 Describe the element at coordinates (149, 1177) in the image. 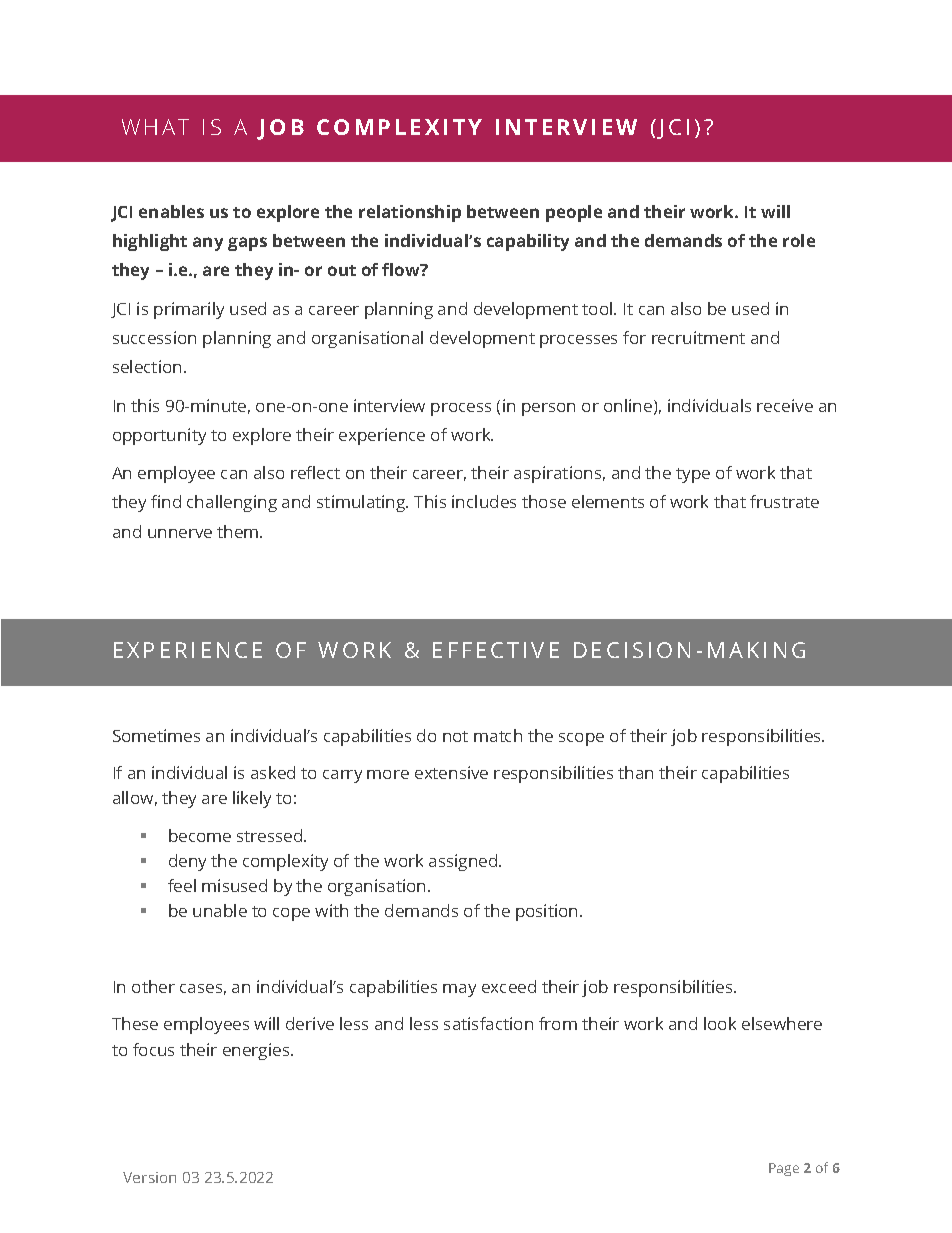

I see `Version` at that location.
